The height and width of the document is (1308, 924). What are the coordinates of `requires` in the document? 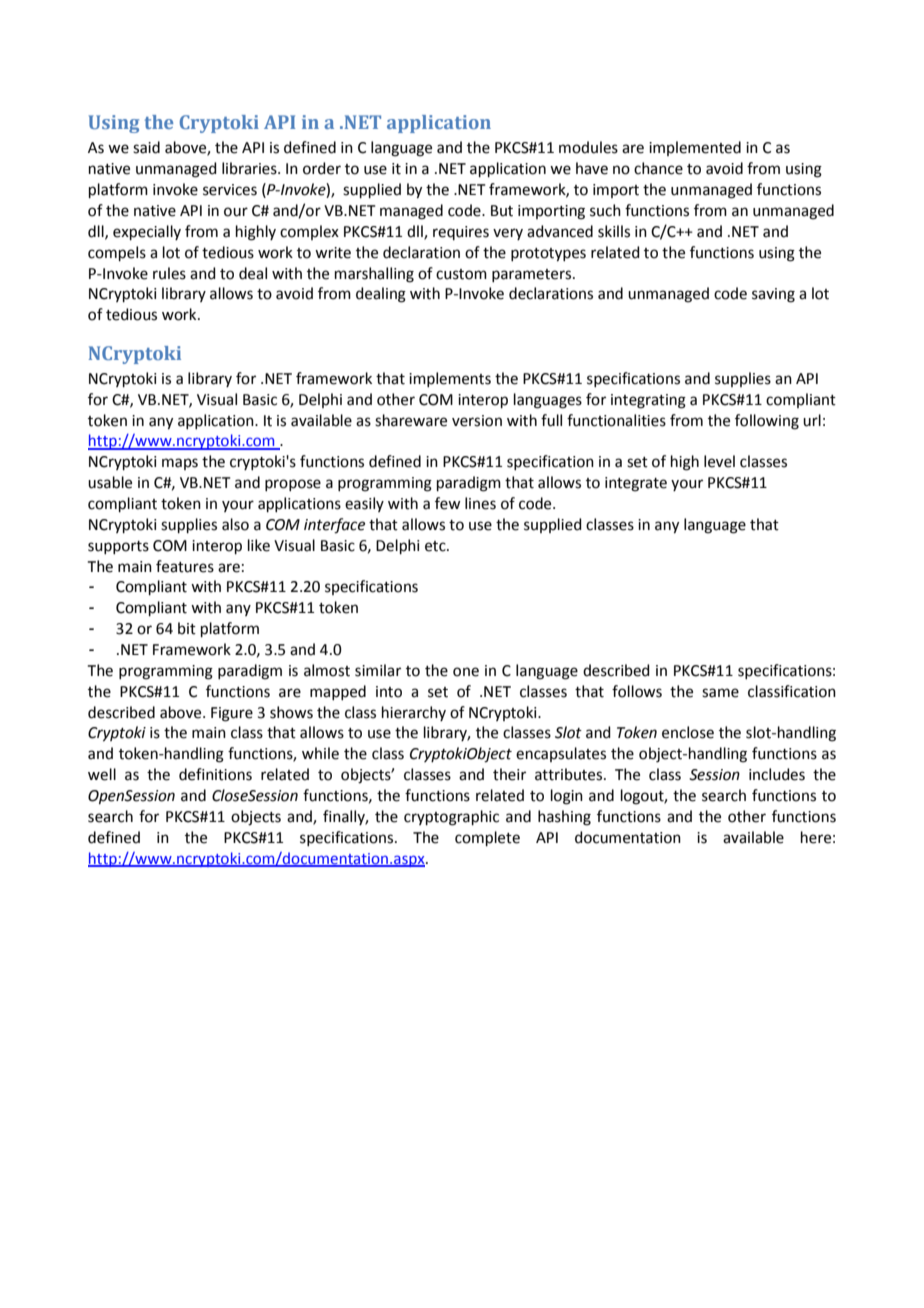 It's located at (461, 233).
